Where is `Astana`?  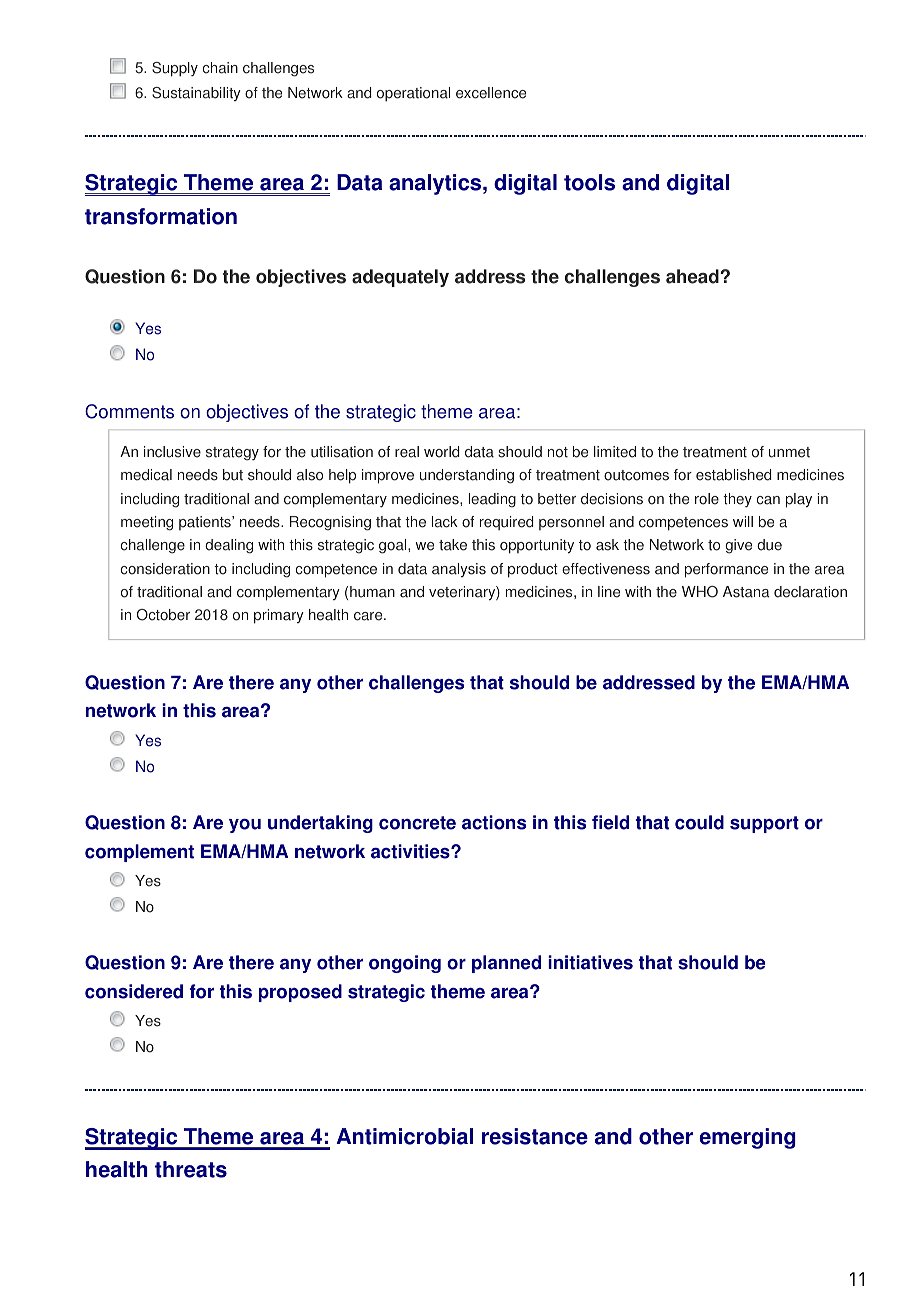
Astana is located at coordinates (746, 592).
